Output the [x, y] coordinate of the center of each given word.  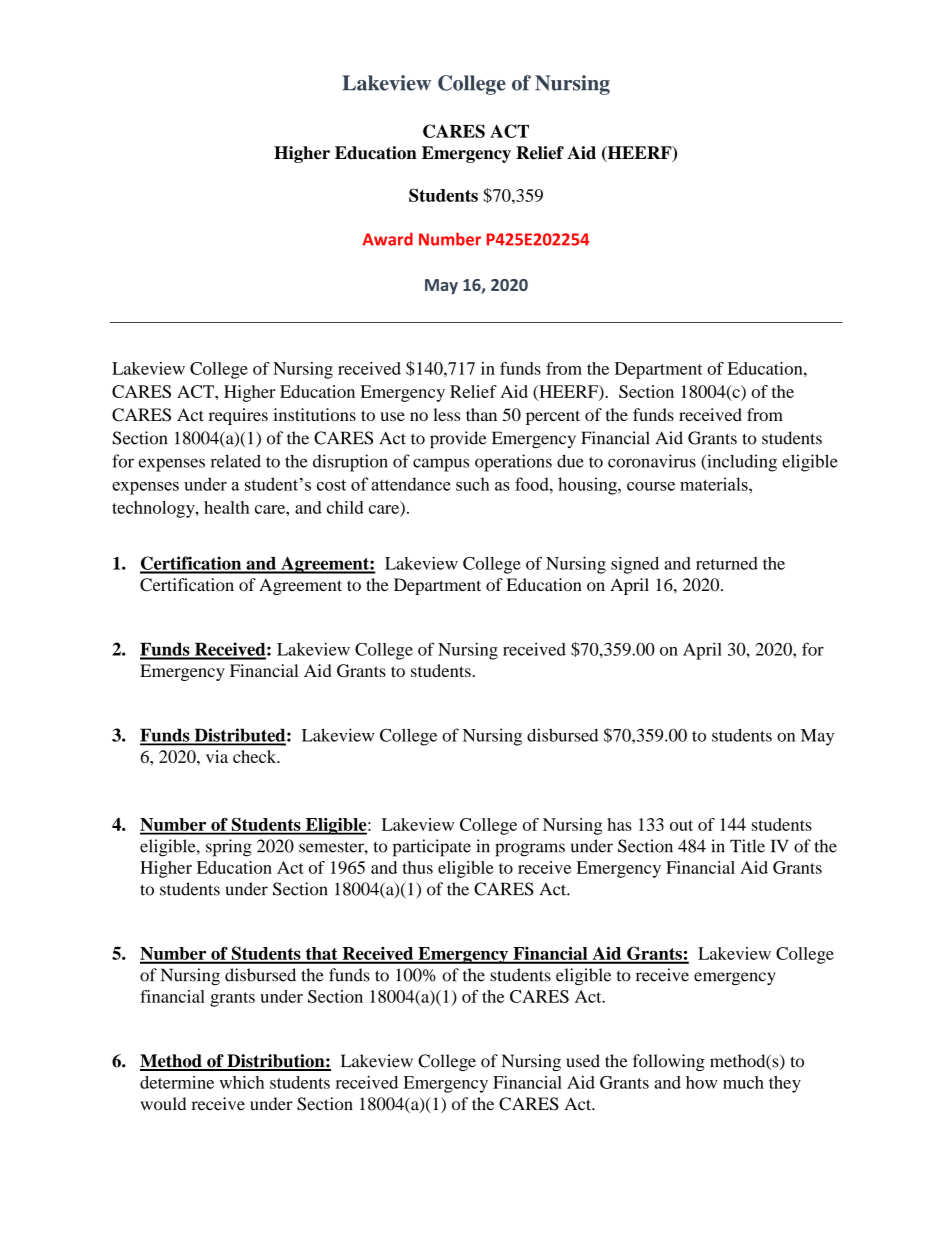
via [217, 756]
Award [388, 239]
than [481, 414]
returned [727, 563]
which [242, 1082]
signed [635, 565]
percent [553, 417]
